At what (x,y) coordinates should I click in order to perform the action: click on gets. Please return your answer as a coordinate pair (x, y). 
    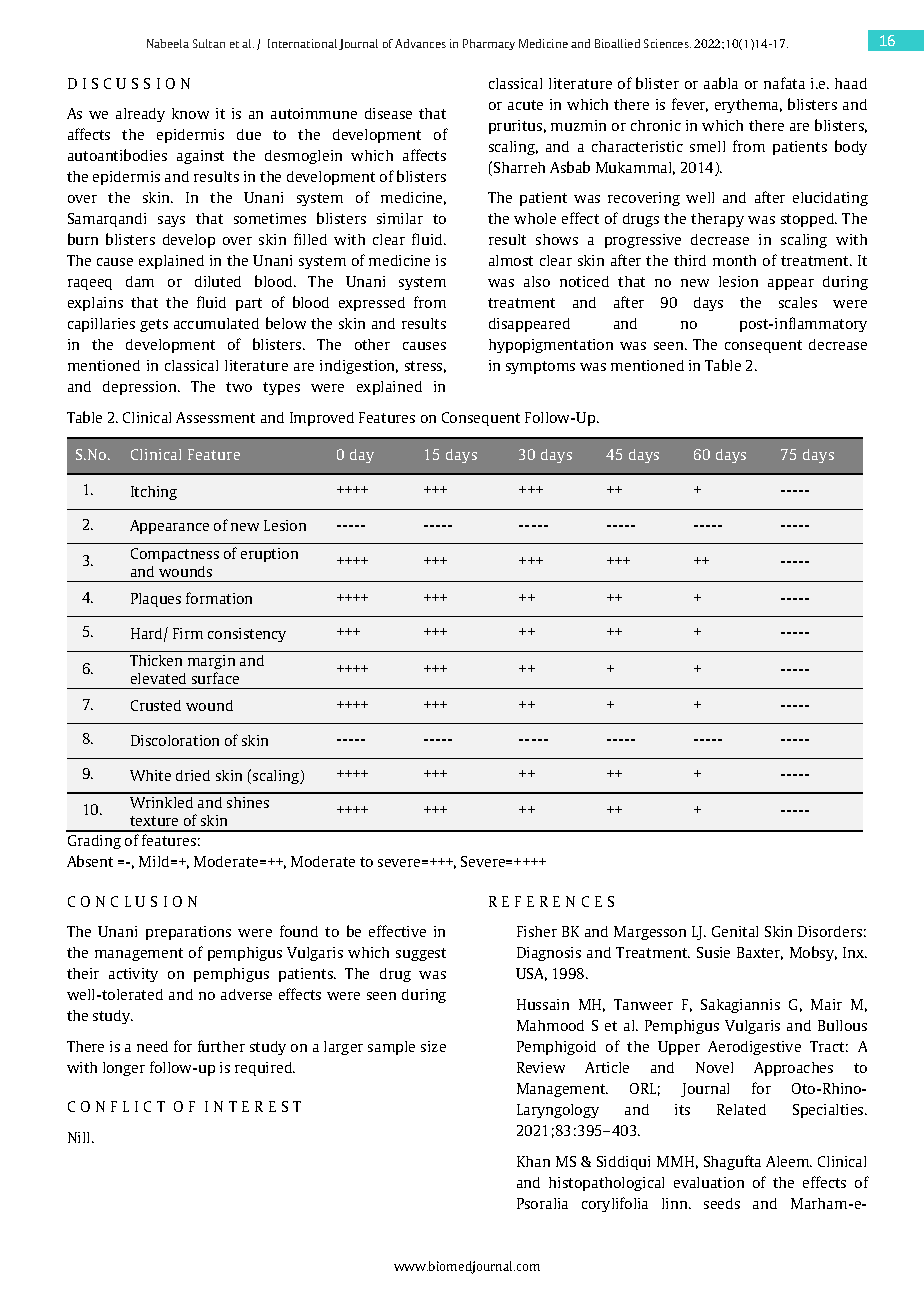
    Looking at the image, I should click on (154, 325).
